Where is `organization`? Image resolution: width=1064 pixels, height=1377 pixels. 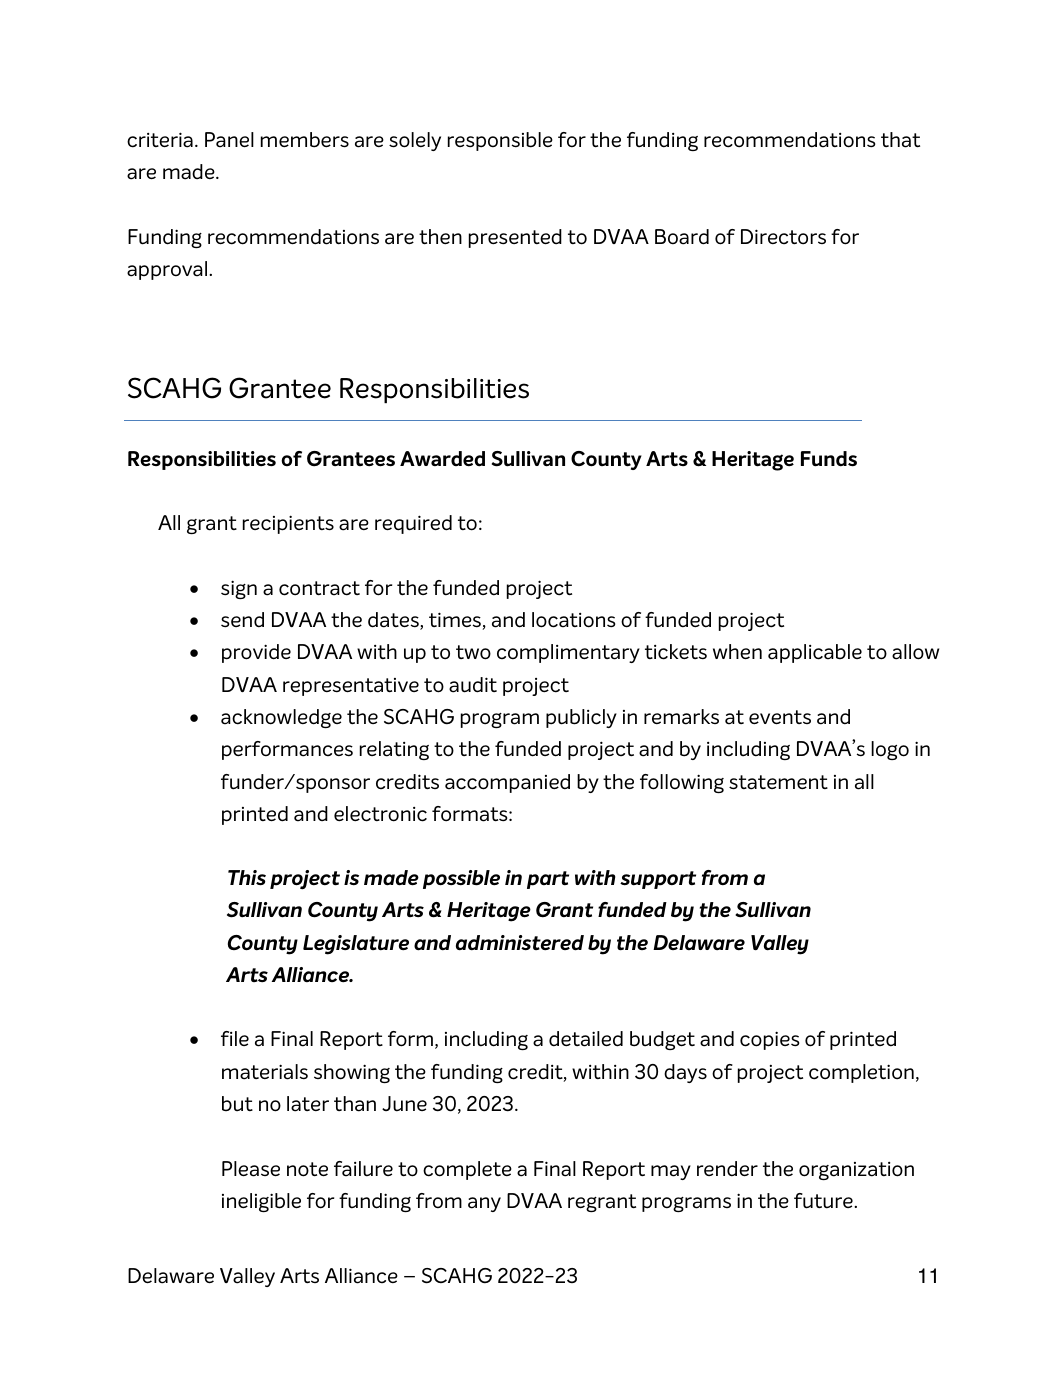 organization is located at coordinates (856, 1171).
